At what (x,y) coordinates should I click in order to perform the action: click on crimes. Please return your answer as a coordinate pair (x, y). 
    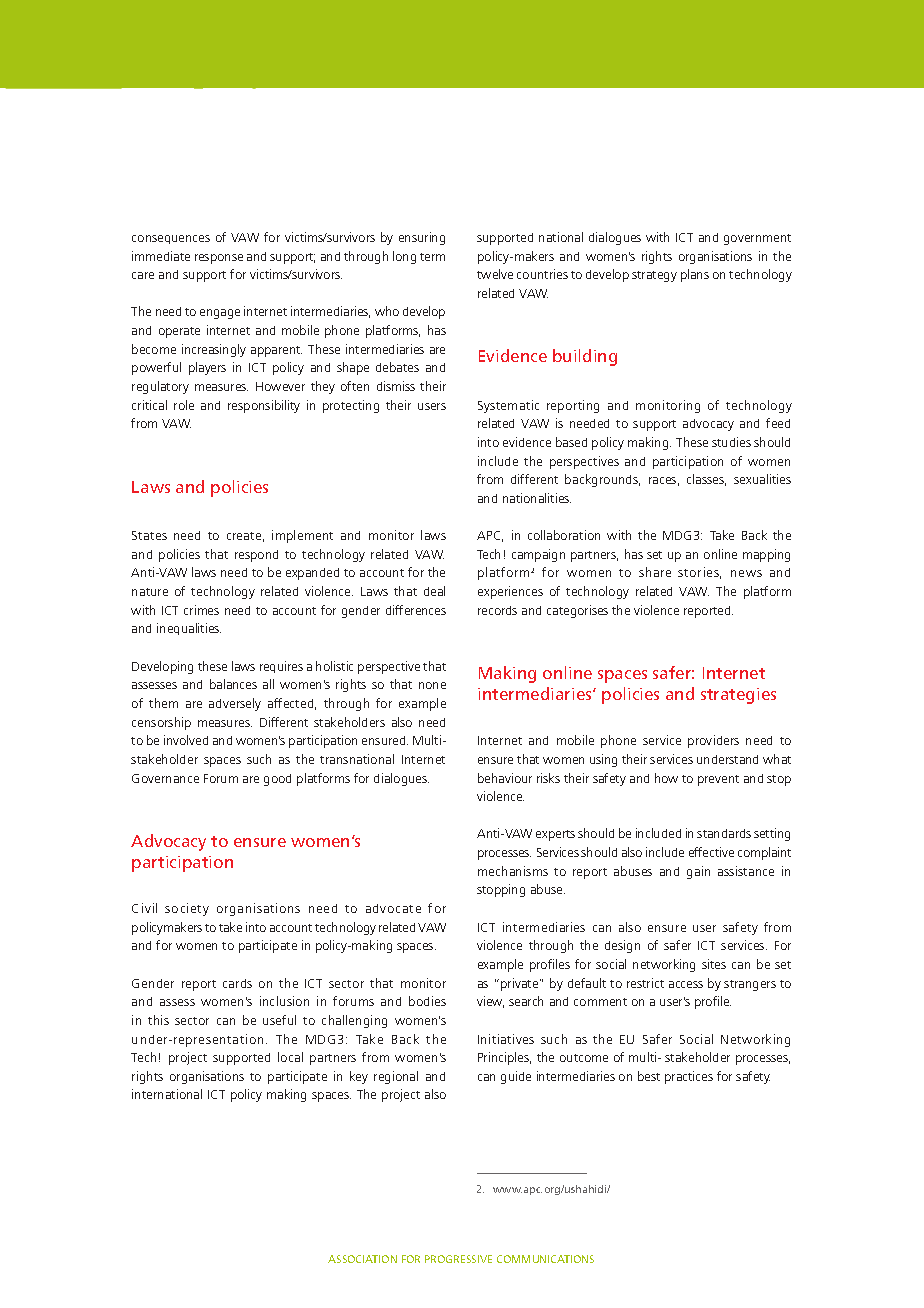
    Looking at the image, I should click on (201, 610).
